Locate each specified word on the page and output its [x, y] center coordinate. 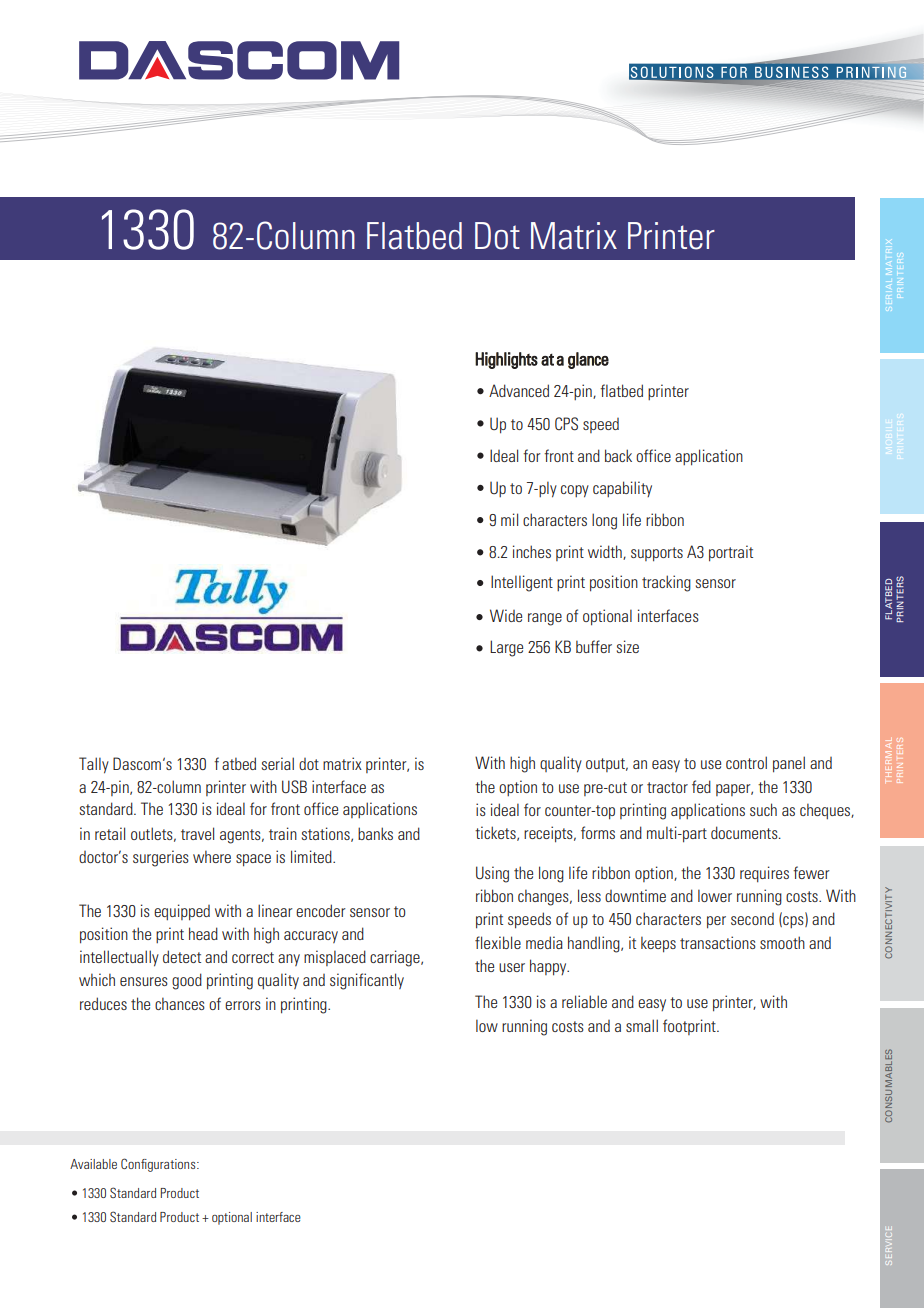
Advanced [519, 390]
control [746, 762]
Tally [94, 765]
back [618, 455]
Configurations [159, 1165]
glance [588, 360]
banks [375, 833]
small [642, 1025]
